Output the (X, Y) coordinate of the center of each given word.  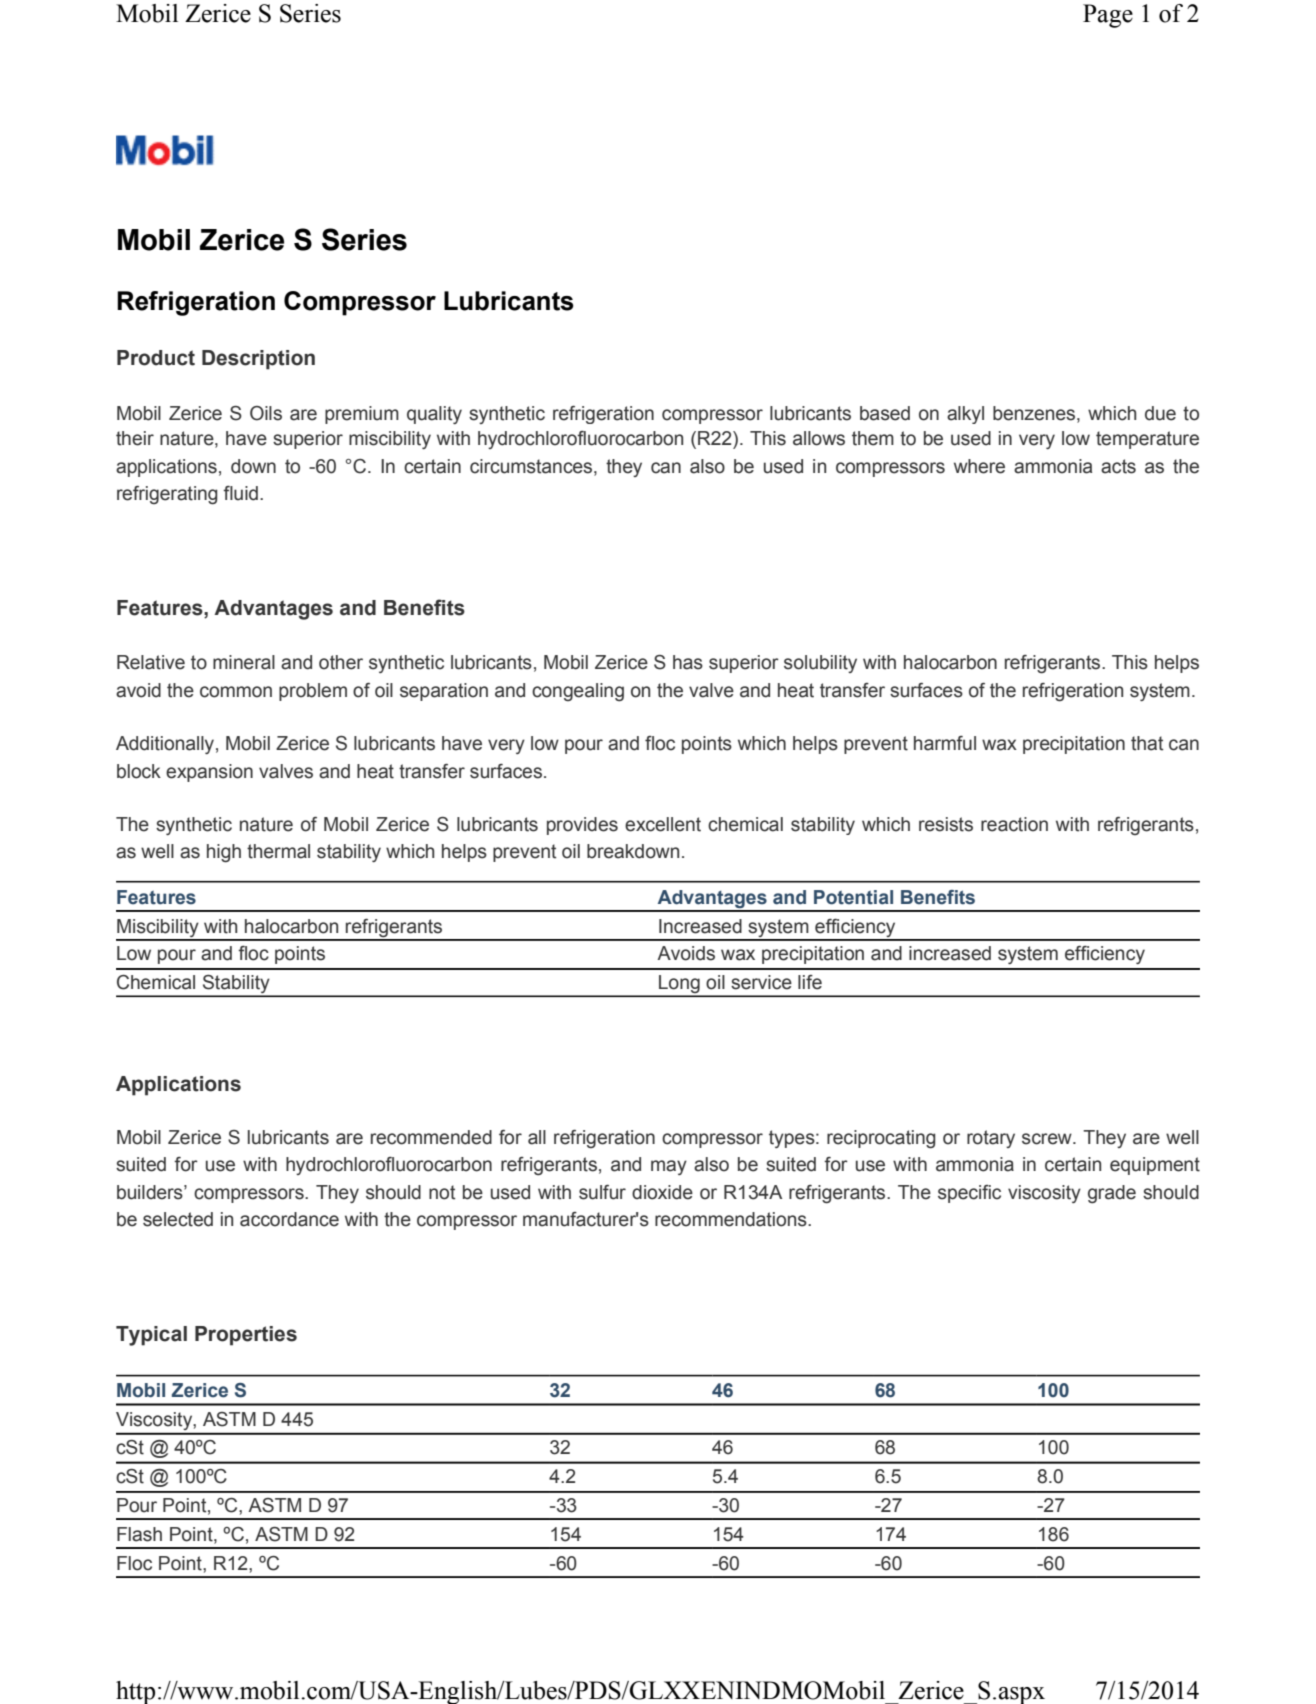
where (979, 466)
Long (679, 985)
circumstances (532, 466)
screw (1048, 1139)
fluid (240, 493)
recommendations (732, 1219)
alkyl (965, 415)
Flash (139, 1534)
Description (258, 360)
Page (1108, 16)
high (224, 853)
